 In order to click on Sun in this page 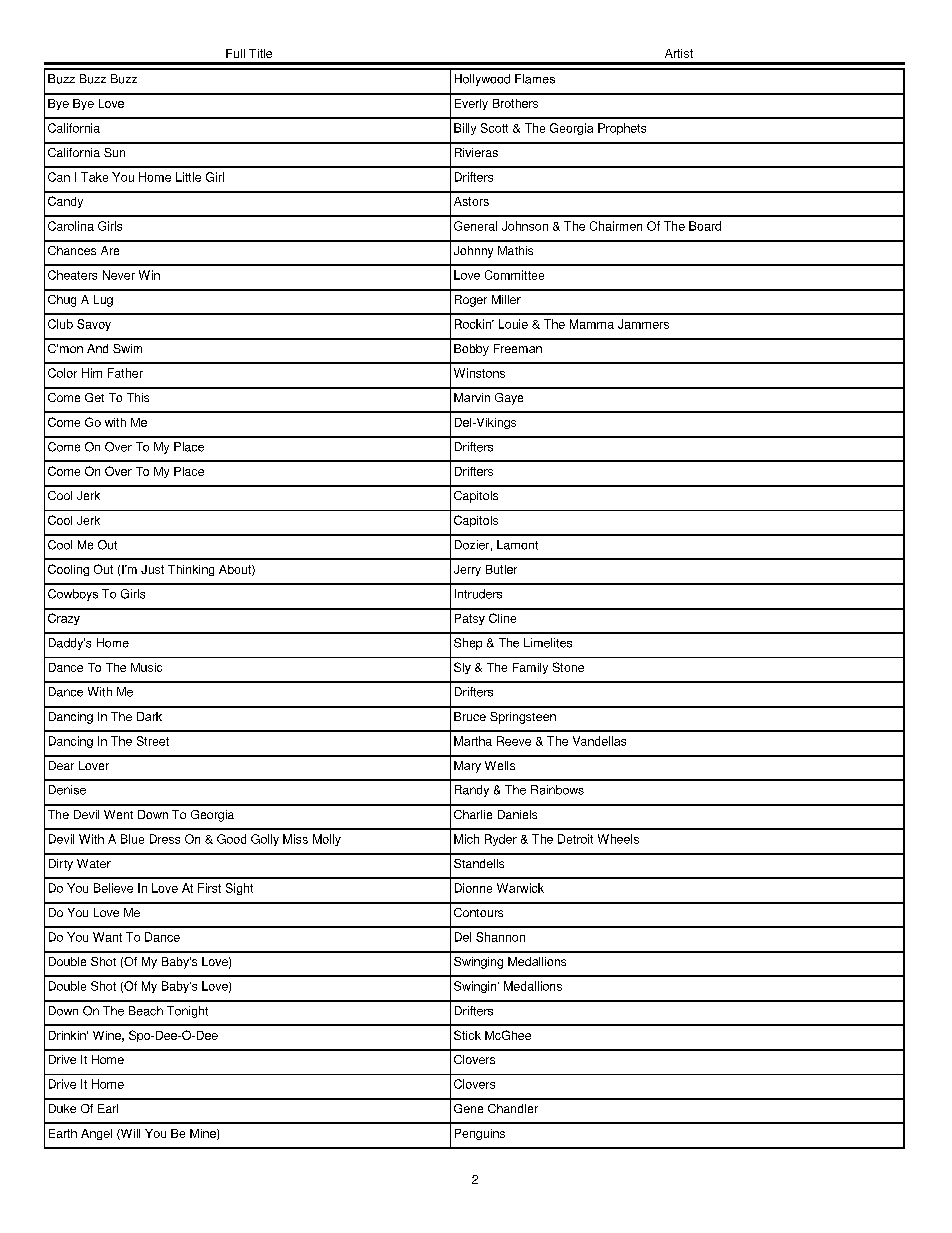, I will do `click(114, 152)`.
